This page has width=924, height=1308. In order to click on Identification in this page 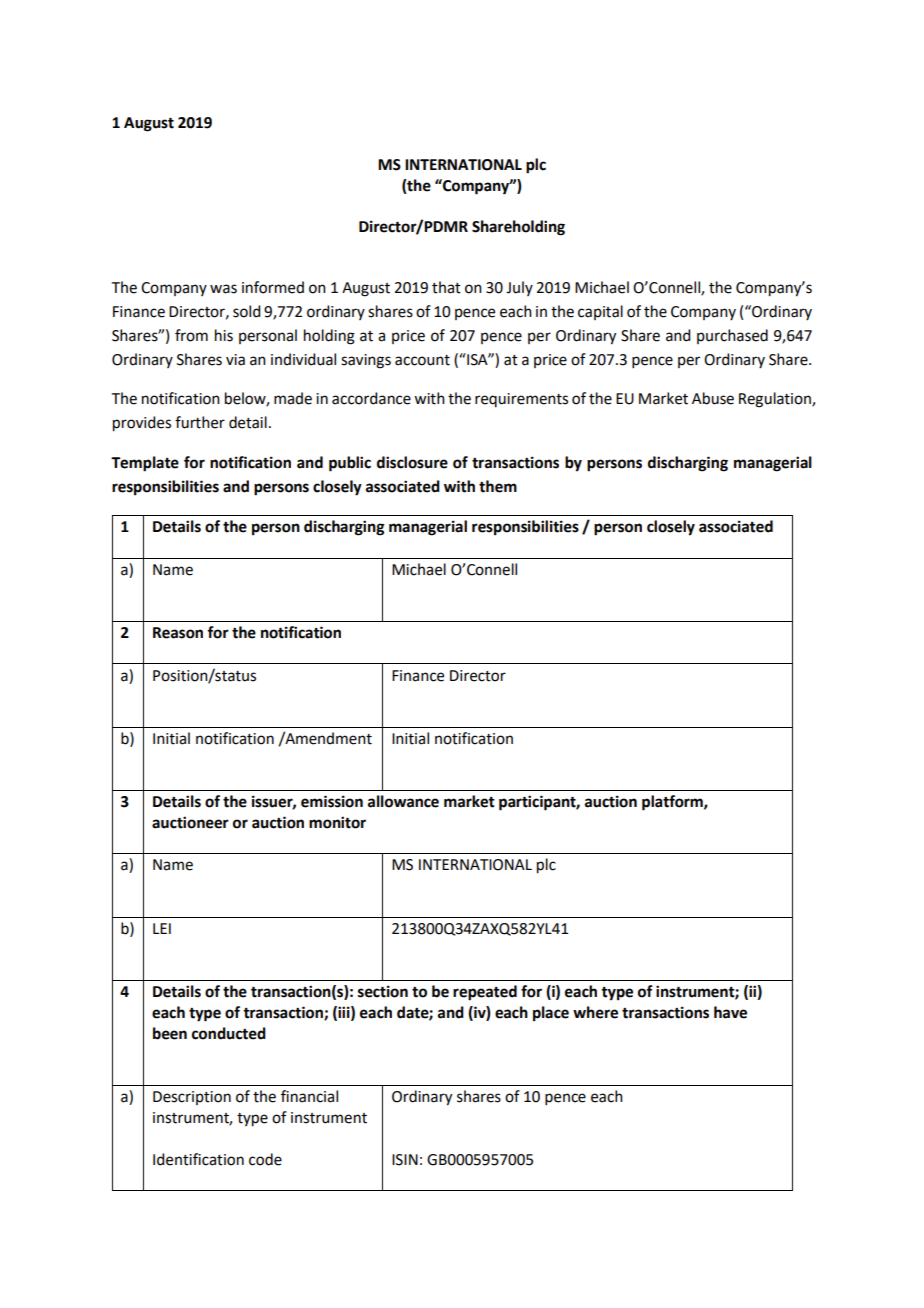, I will do `click(198, 1159)`.
